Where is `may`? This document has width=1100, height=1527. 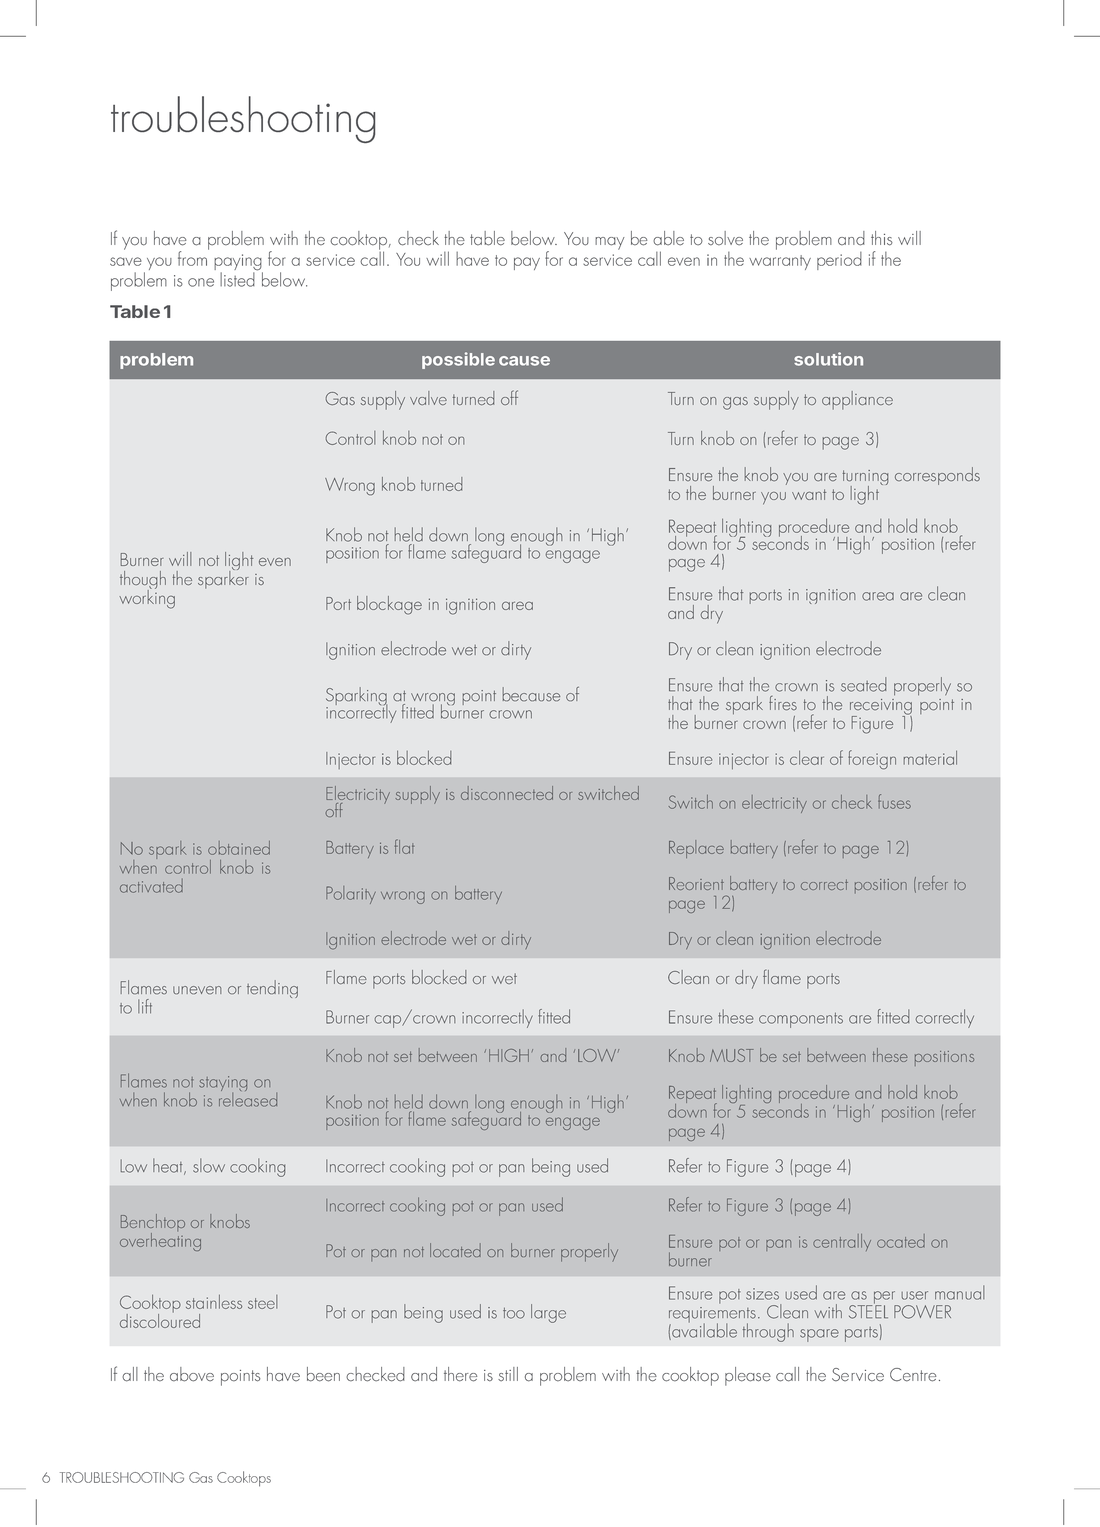
may is located at coordinates (610, 243).
